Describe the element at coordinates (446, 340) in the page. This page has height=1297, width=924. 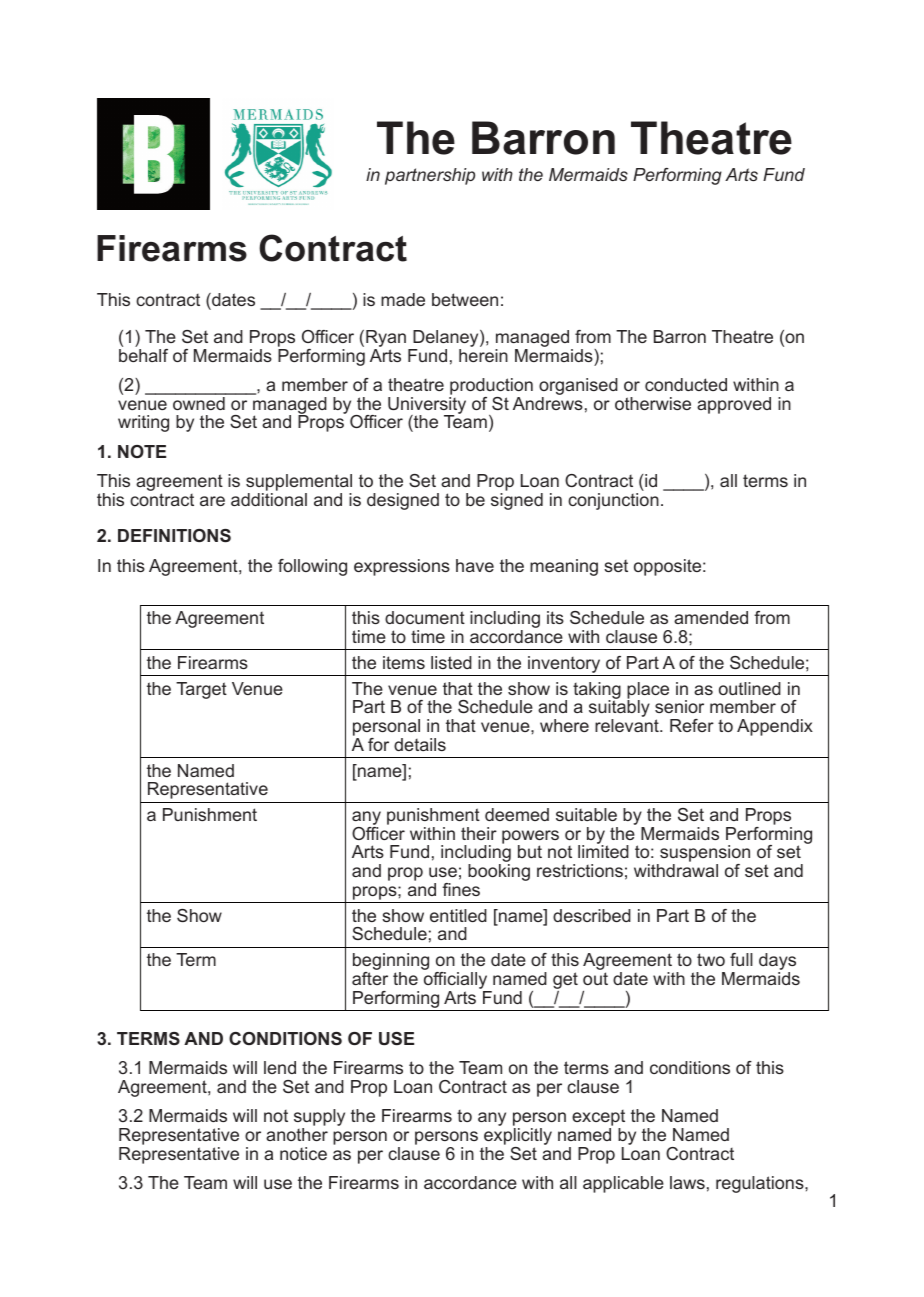
I see `Delaney` at that location.
